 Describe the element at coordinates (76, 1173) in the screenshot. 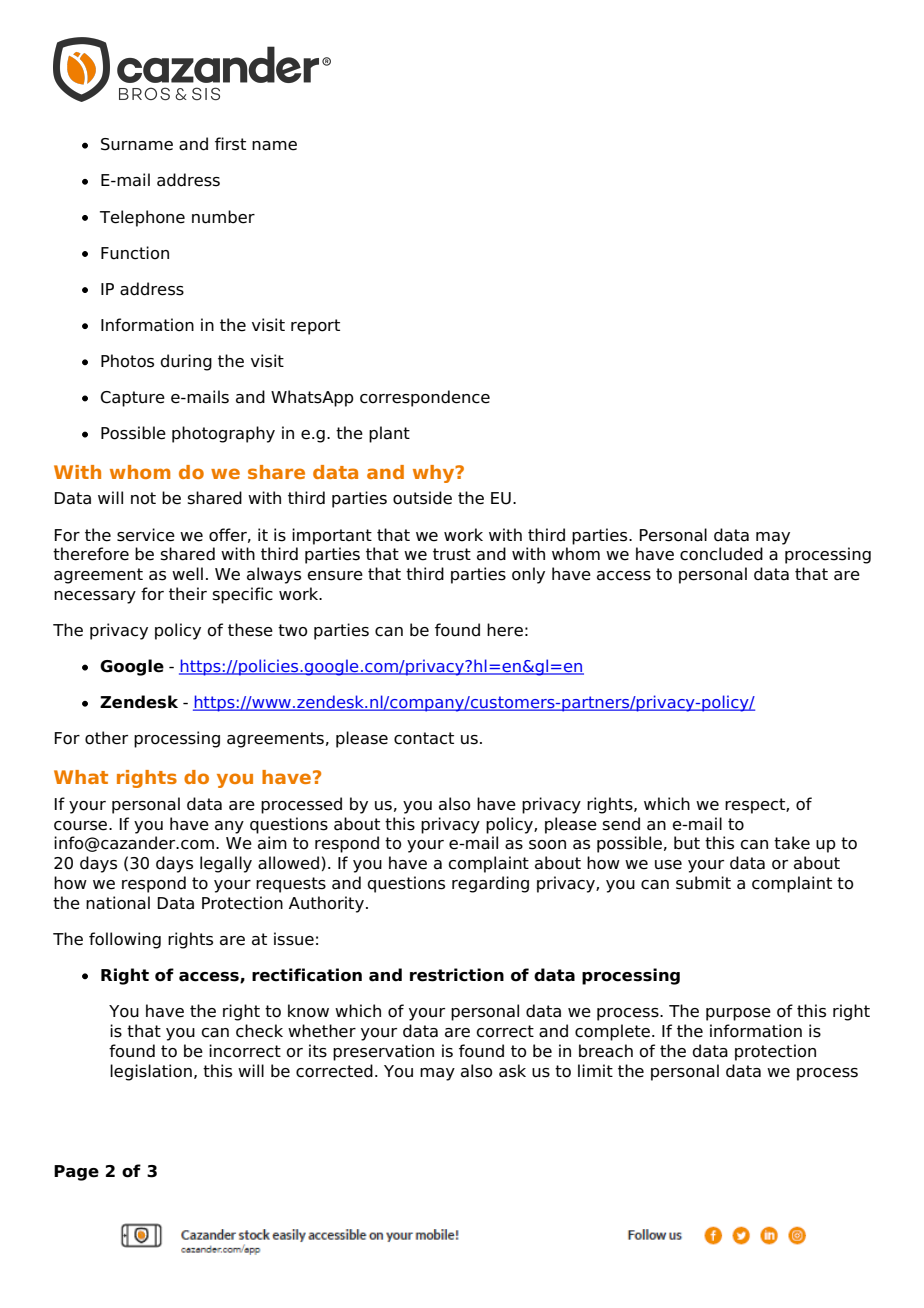

I see `Page` at that location.
